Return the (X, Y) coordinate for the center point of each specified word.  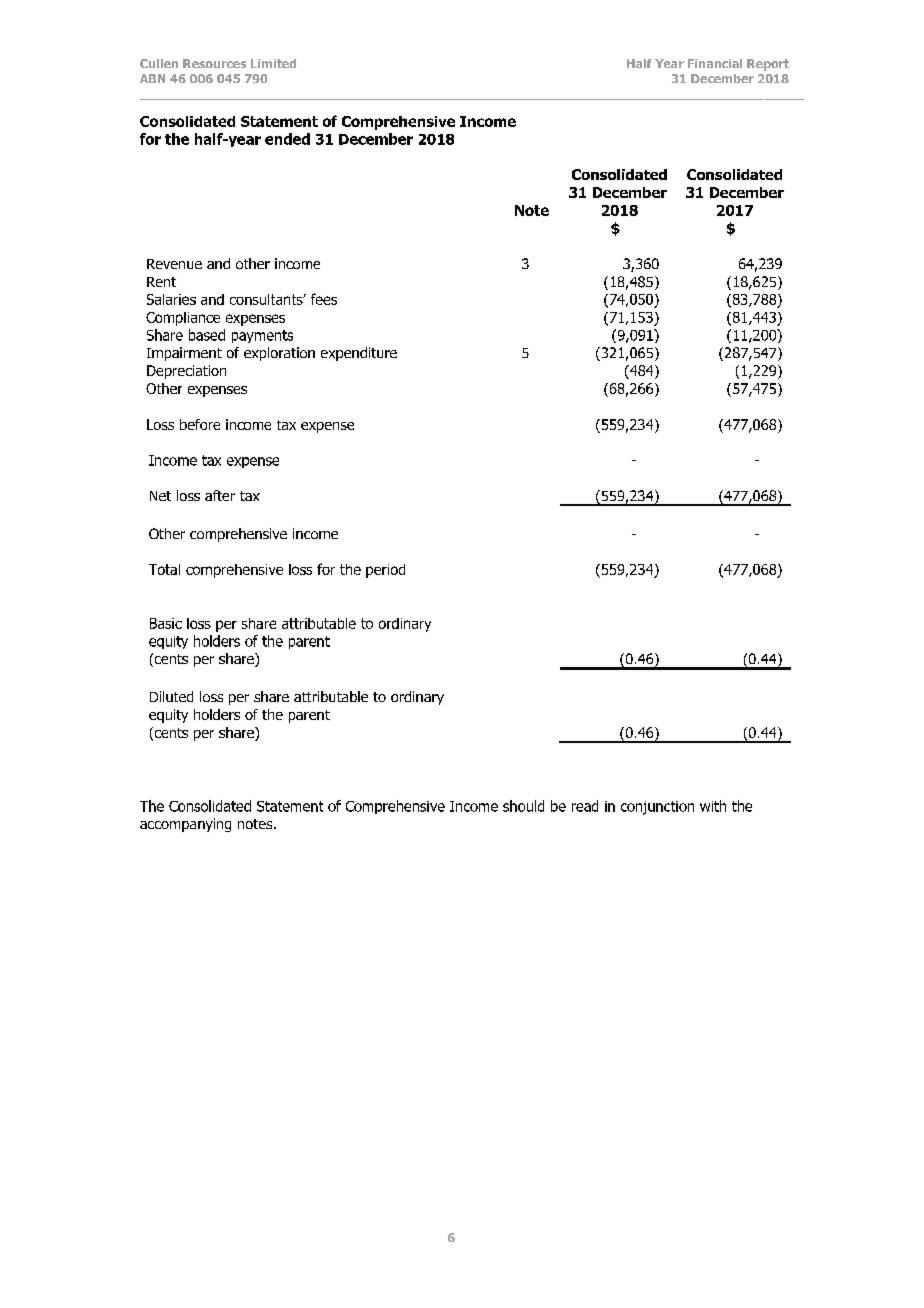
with (713, 806)
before (200, 424)
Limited (273, 63)
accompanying (185, 825)
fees (324, 299)
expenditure (359, 354)
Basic (166, 623)
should (523, 806)
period (385, 571)
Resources (214, 63)
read (585, 806)
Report (768, 65)
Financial (715, 63)
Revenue (174, 264)
